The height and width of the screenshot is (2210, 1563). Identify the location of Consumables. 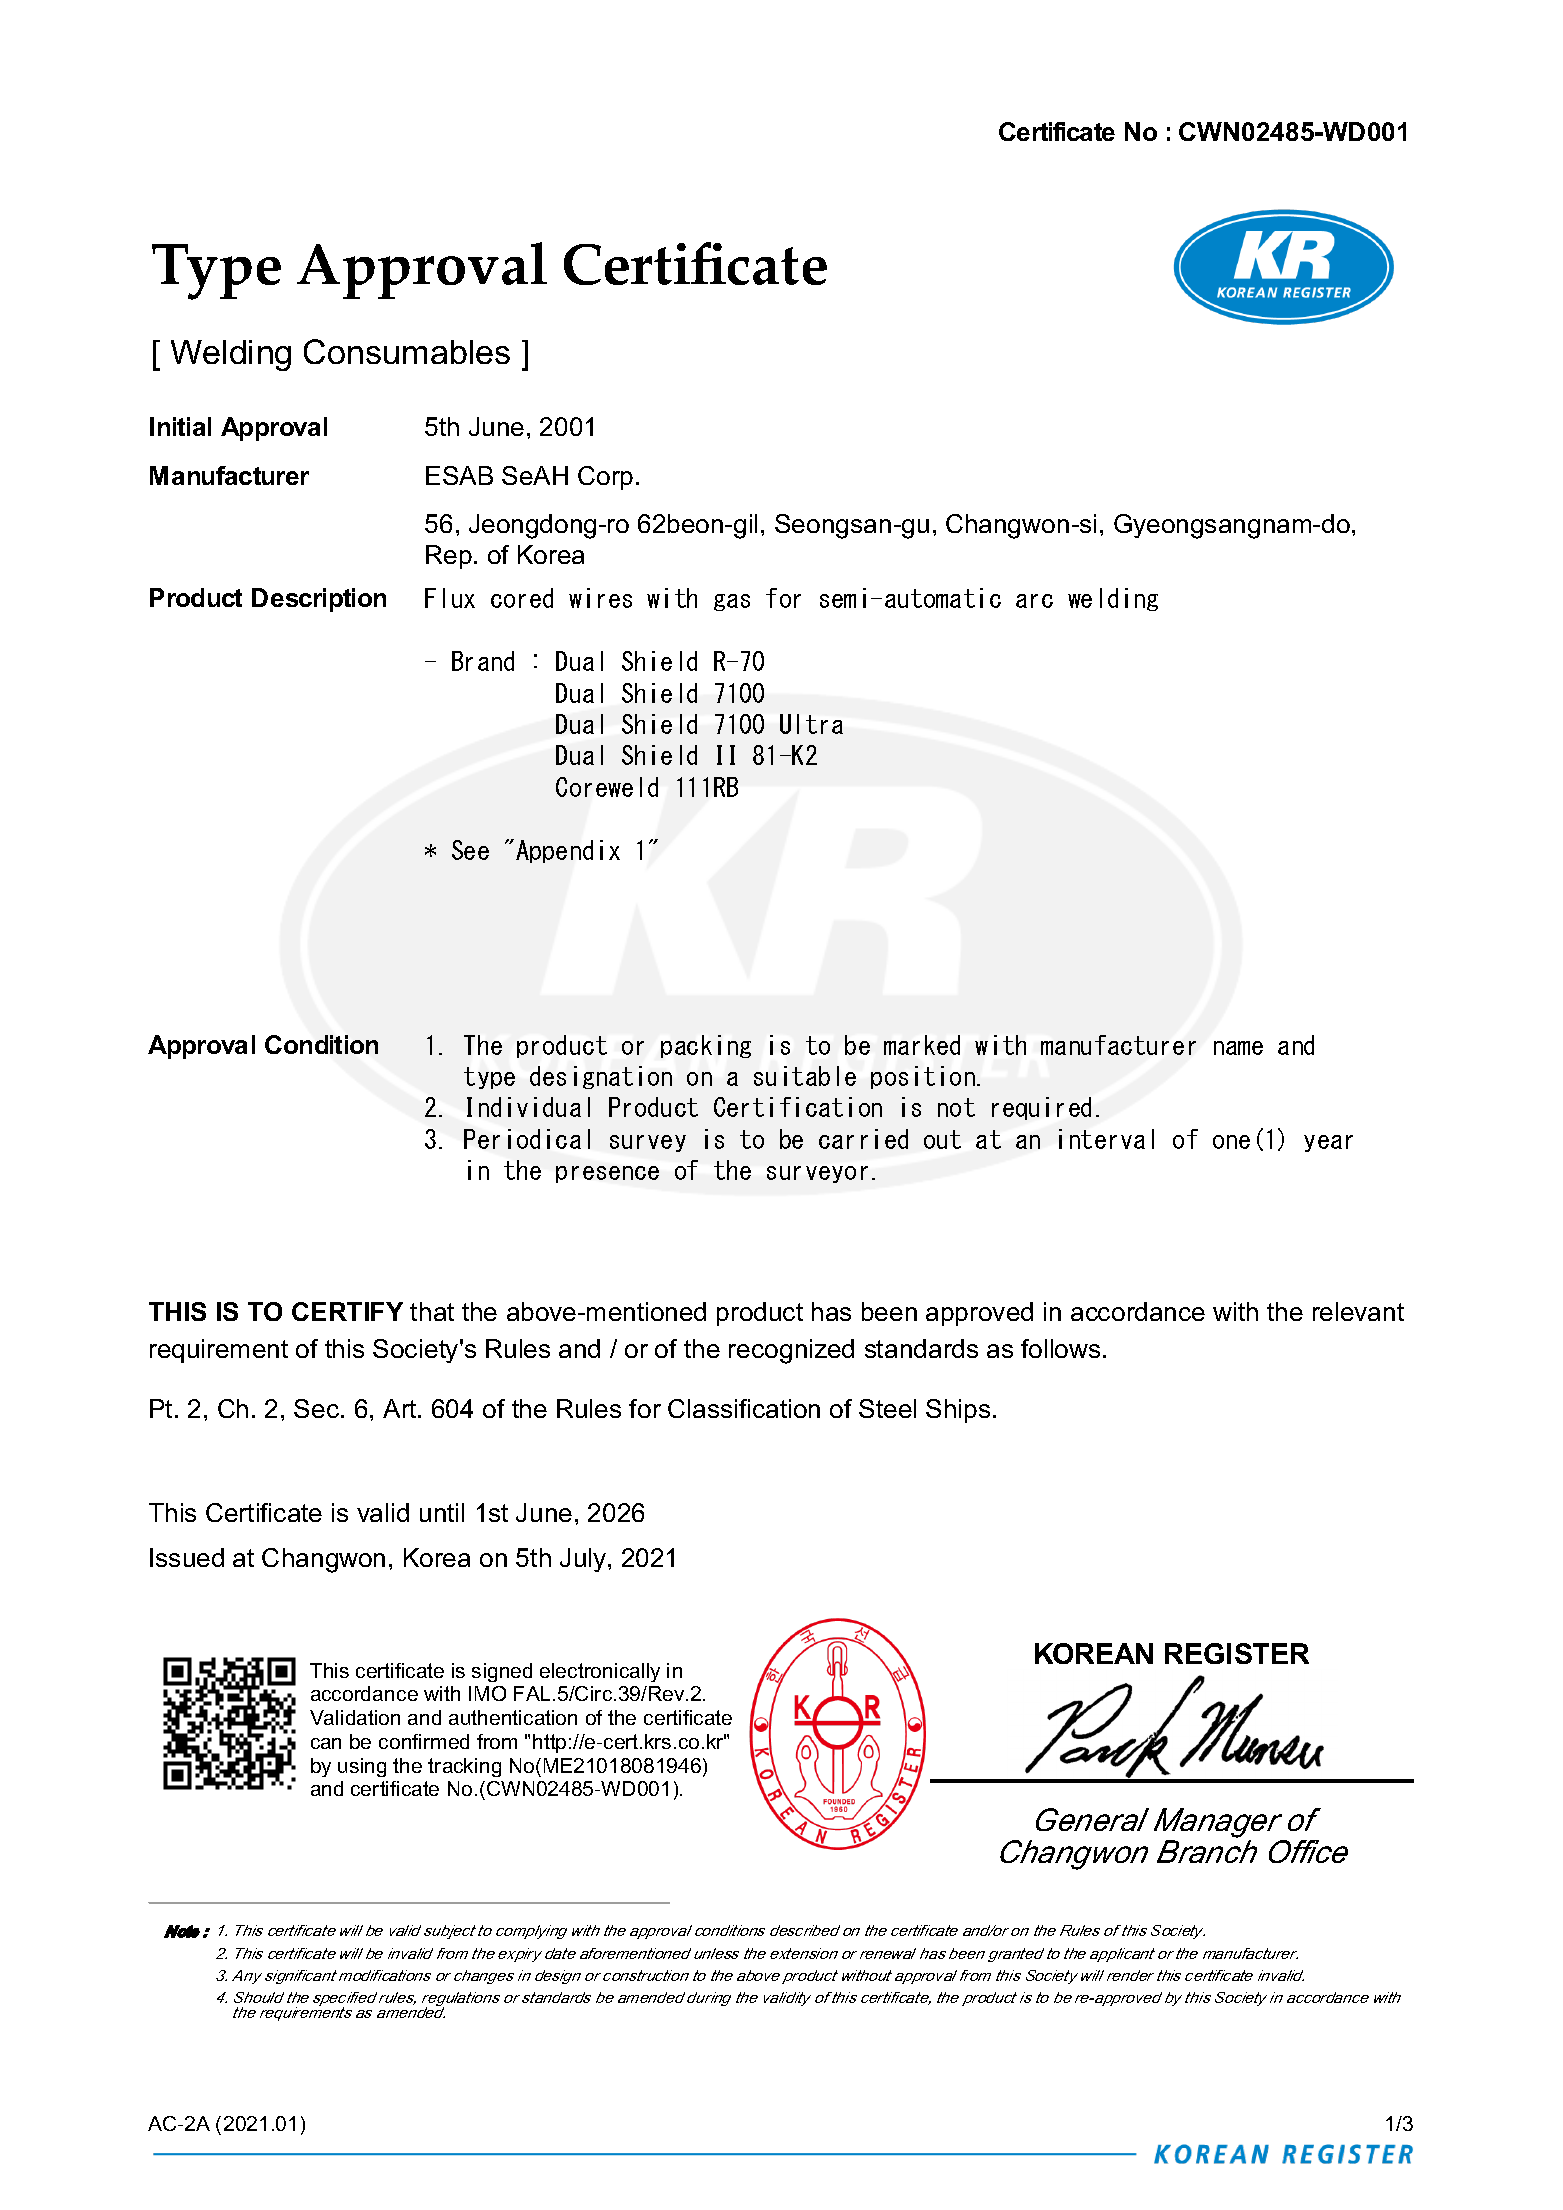
(407, 351).
